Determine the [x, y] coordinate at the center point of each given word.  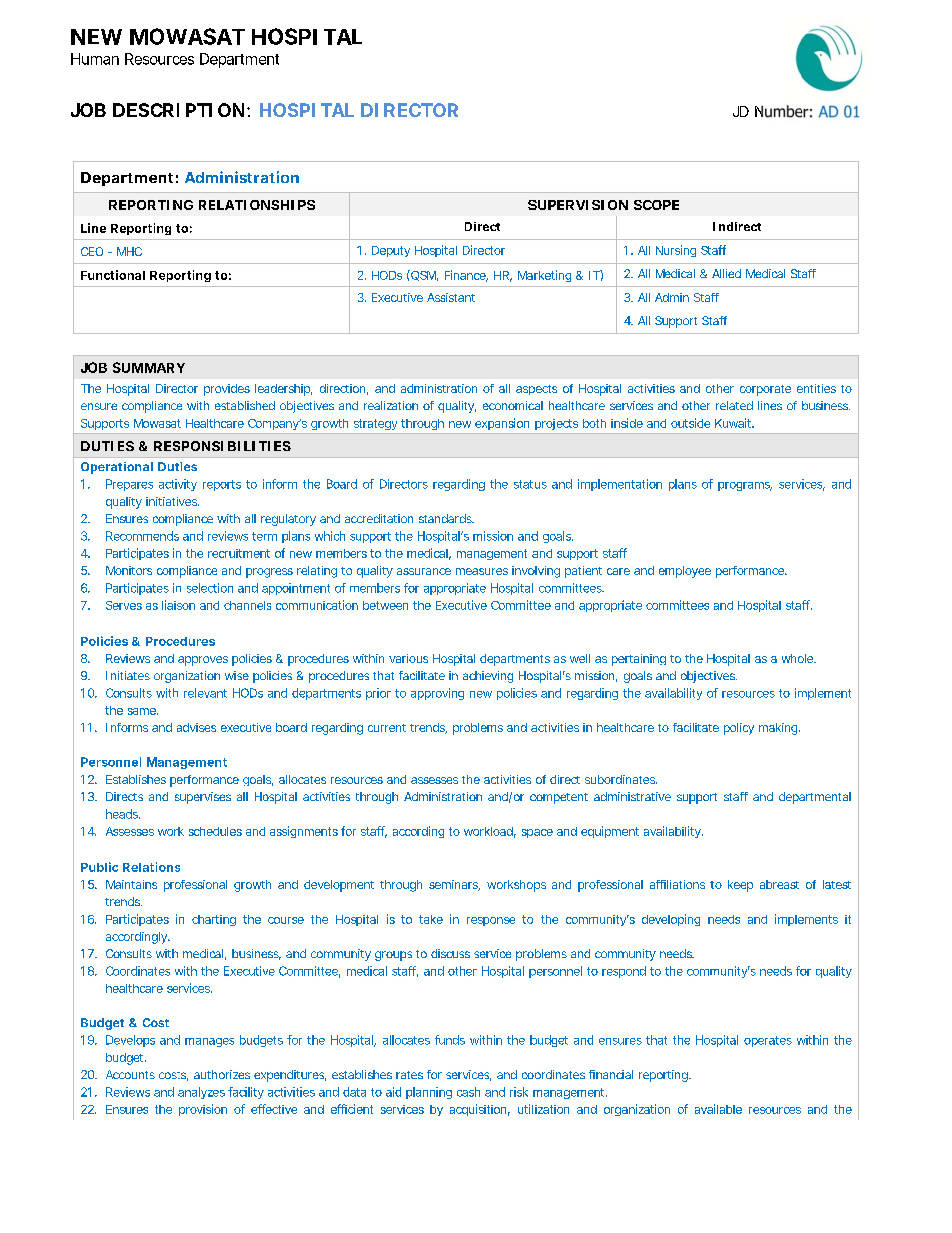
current [387, 728]
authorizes [222, 1074]
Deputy [391, 251]
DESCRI [146, 110]
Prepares [129, 485]
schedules [215, 831]
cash [468, 1092]
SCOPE [656, 205]
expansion [502, 424]
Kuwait [734, 423]
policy [739, 729]
